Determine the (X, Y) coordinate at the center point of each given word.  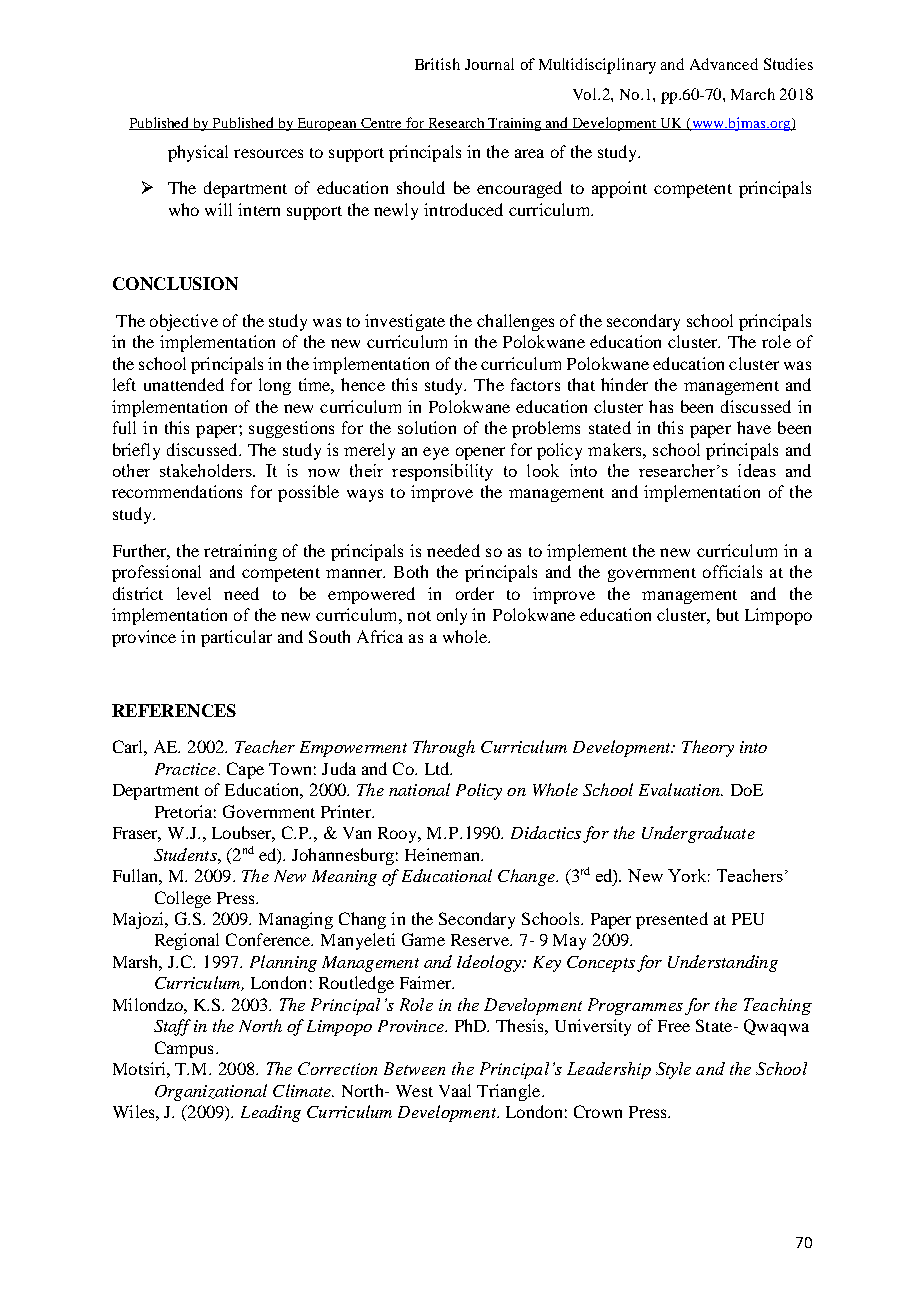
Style (673, 1070)
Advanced (724, 64)
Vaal (455, 1090)
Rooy (399, 835)
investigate (405, 322)
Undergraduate (698, 834)
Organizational (211, 1092)
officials (732, 571)
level (194, 593)
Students (186, 854)
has (661, 406)
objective (184, 322)
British (437, 64)
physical (198, 153)
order (475, 593)
